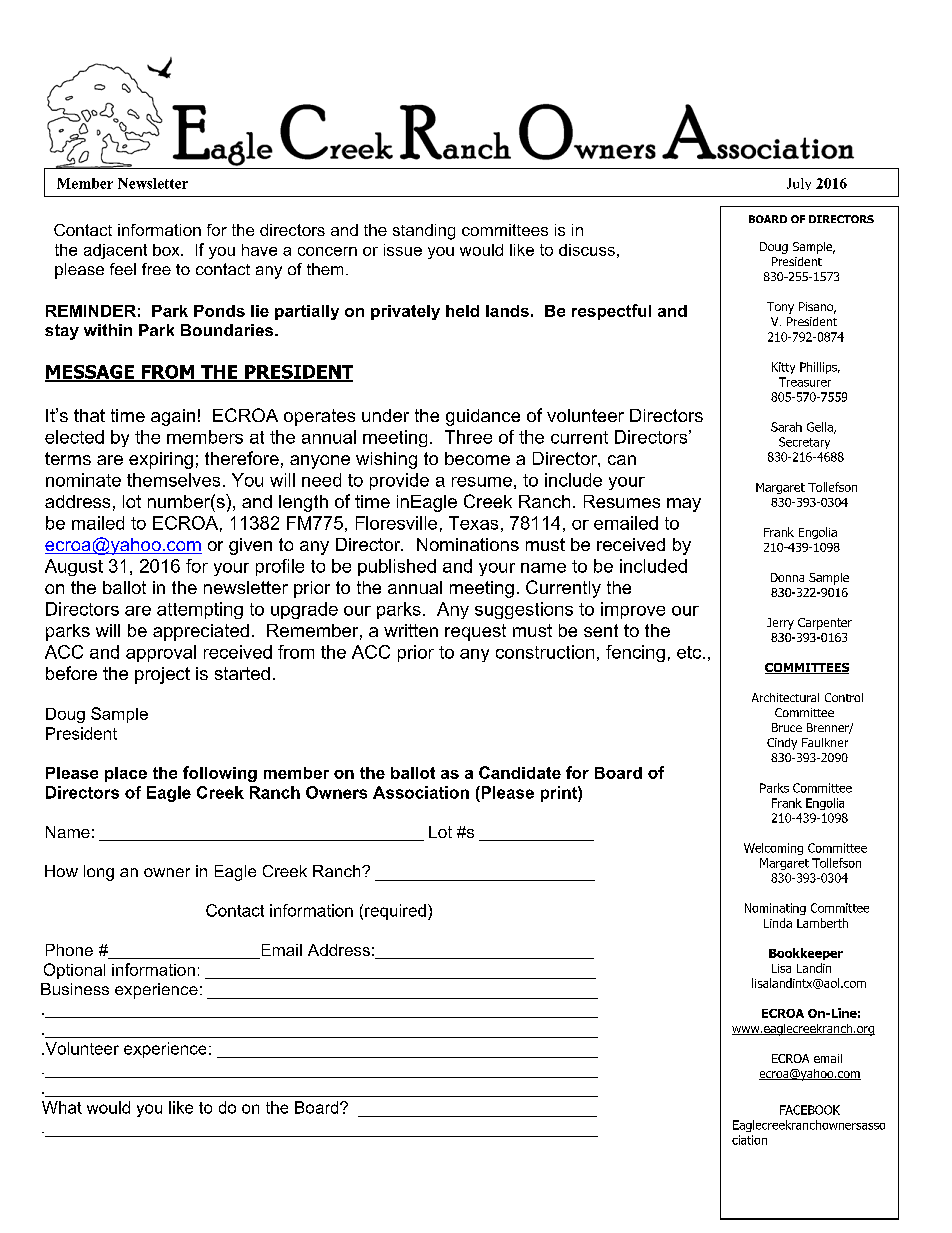 The image size is (952, 1233). What do you see at coordinates (810, 1110) in the screenshot?
I see `FACEBOOK` at bounding box center [810, 1110].
